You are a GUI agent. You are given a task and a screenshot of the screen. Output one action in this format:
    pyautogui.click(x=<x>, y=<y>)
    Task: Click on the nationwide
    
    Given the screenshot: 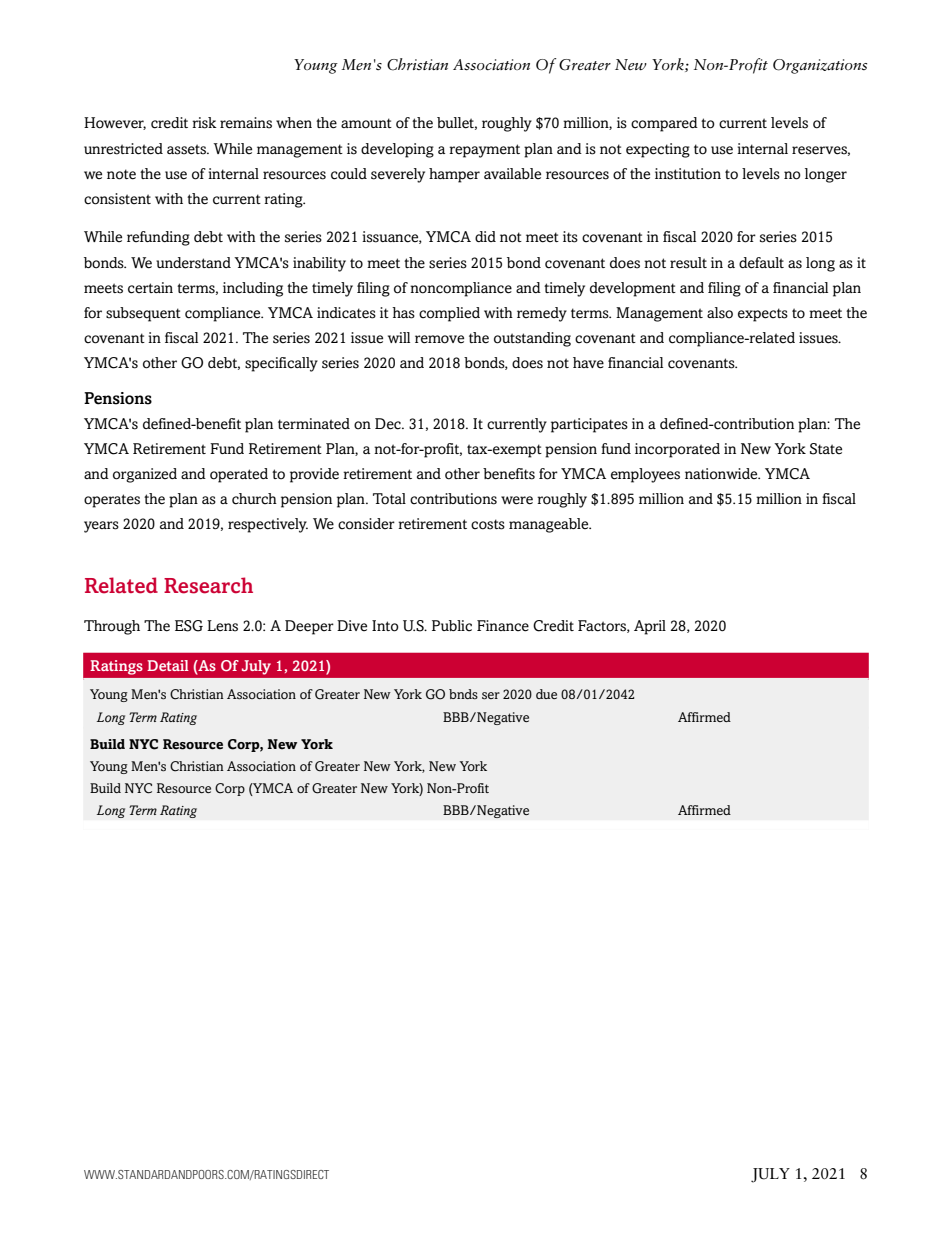 What is the action you would take?
    pyautogui.click(x=722, y=474)
